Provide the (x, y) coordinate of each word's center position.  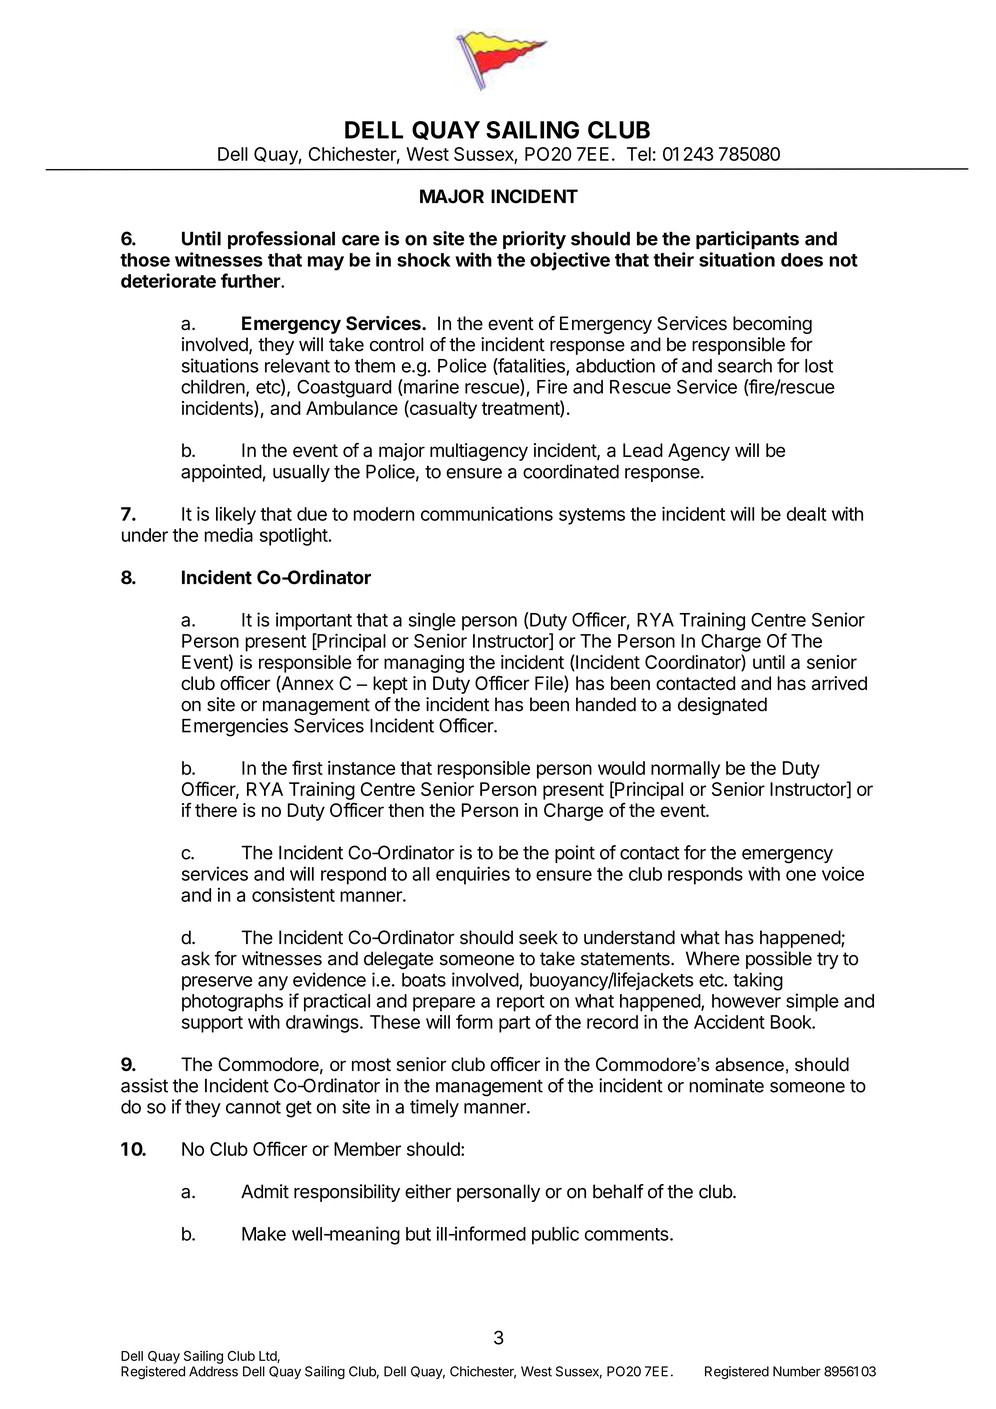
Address (213, 1371)
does (802, 260)
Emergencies (235, 727)
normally (685, 770)
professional (281, 240)
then (406, 810)
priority (534, 240)
